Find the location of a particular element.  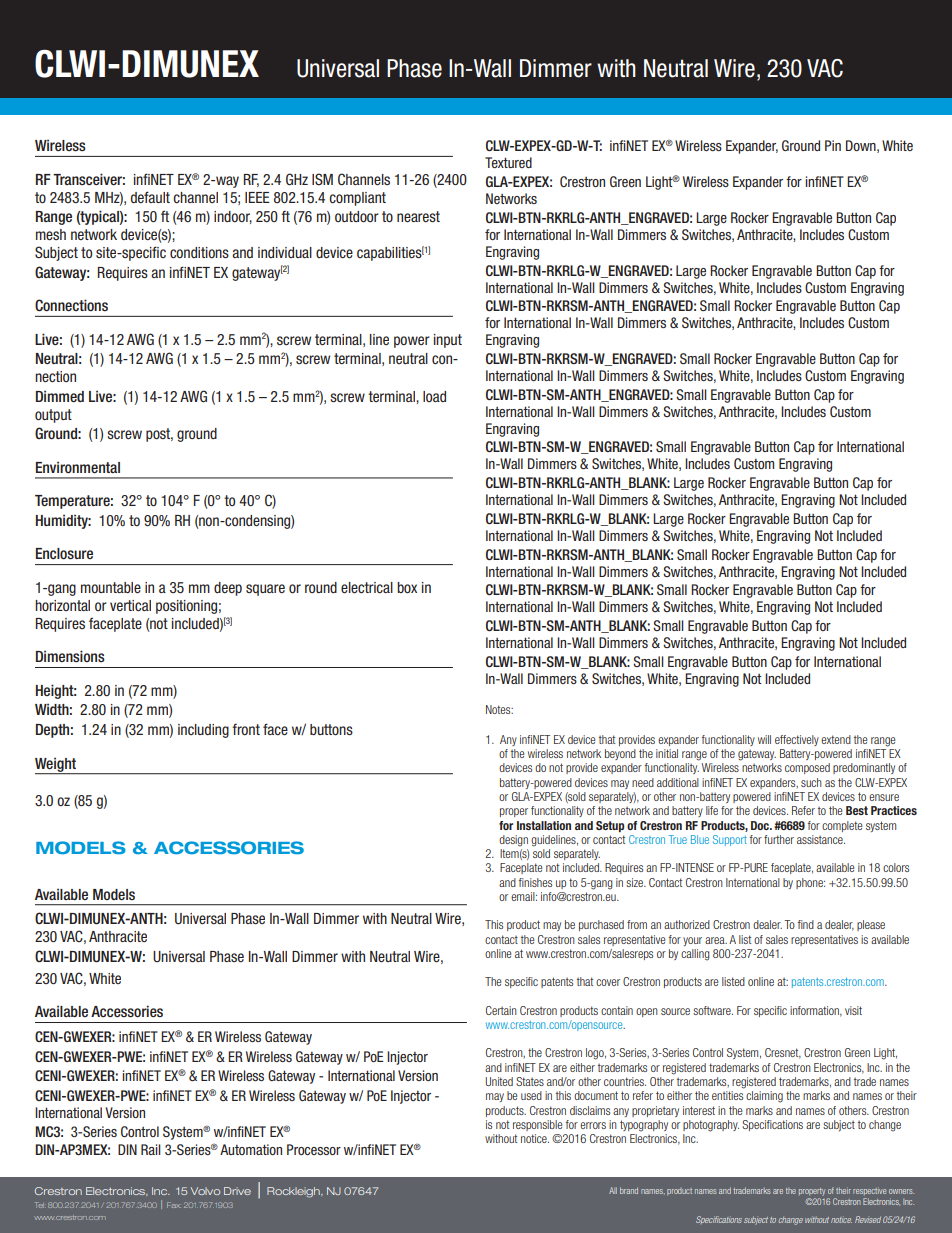

Pin is located at coordinates (833, 145).
